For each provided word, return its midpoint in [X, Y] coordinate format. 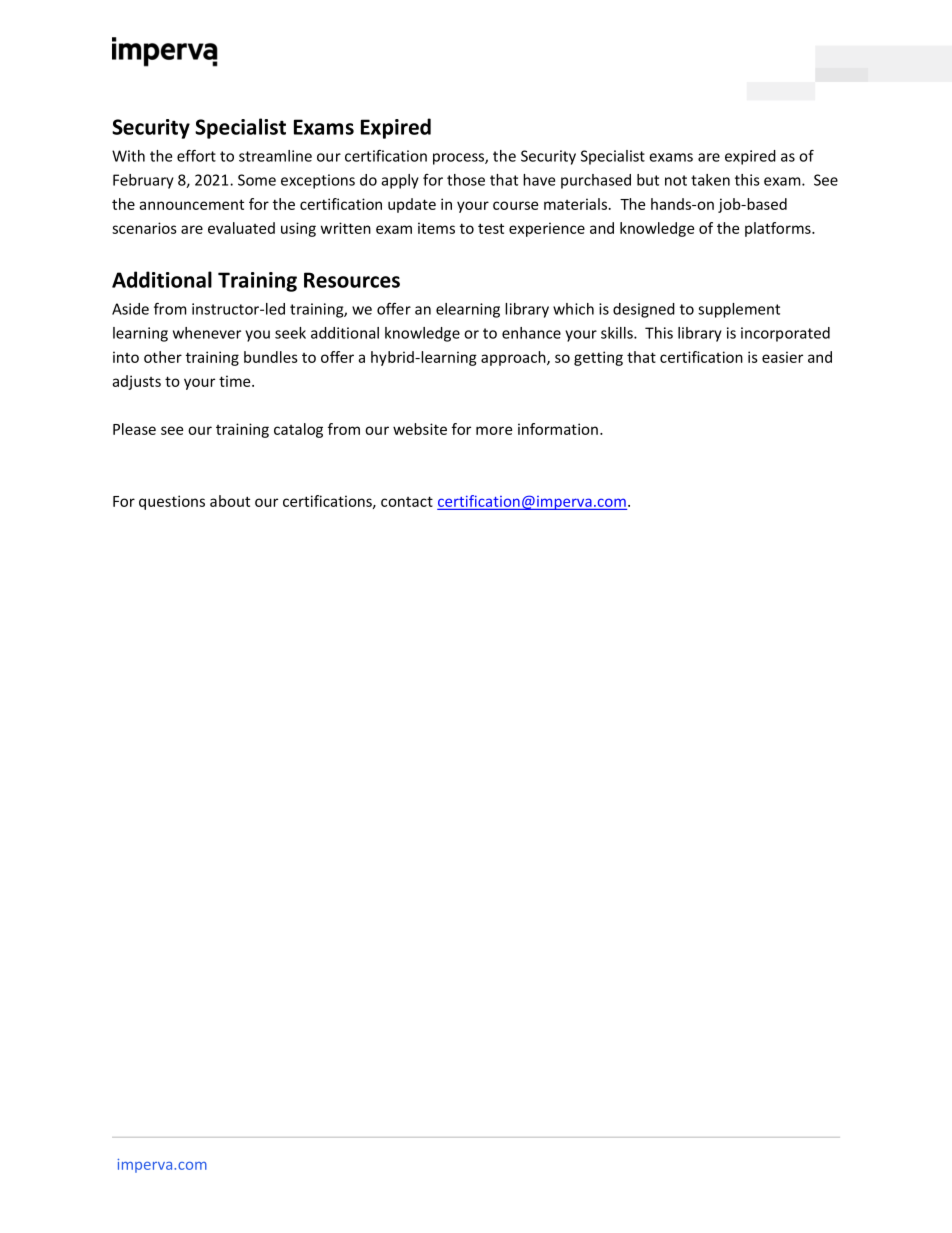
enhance [531, 333]
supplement [739, 310]
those [466, 180]
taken [710, 180]
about [230, 501]
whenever [207, 333]
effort [196, 156]
